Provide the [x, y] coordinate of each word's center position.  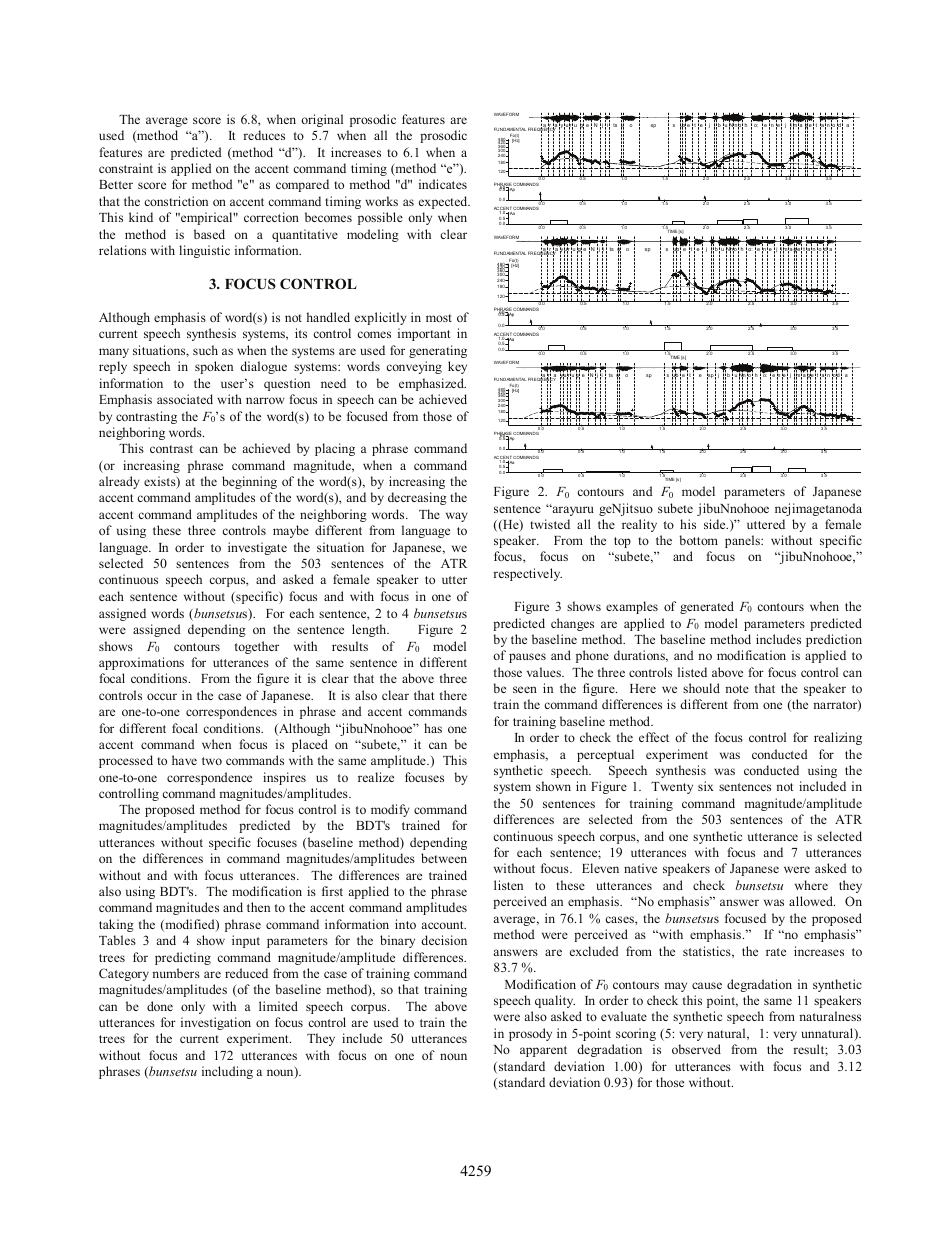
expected [444, 202]
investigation [216, 1023]
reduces [264, 135]
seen [525, 689]
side [716, 524]
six [706, 786]
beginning [249, 482]
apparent [543, 1051]
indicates [443, 184]
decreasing [417, 498]
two [212, 761]
